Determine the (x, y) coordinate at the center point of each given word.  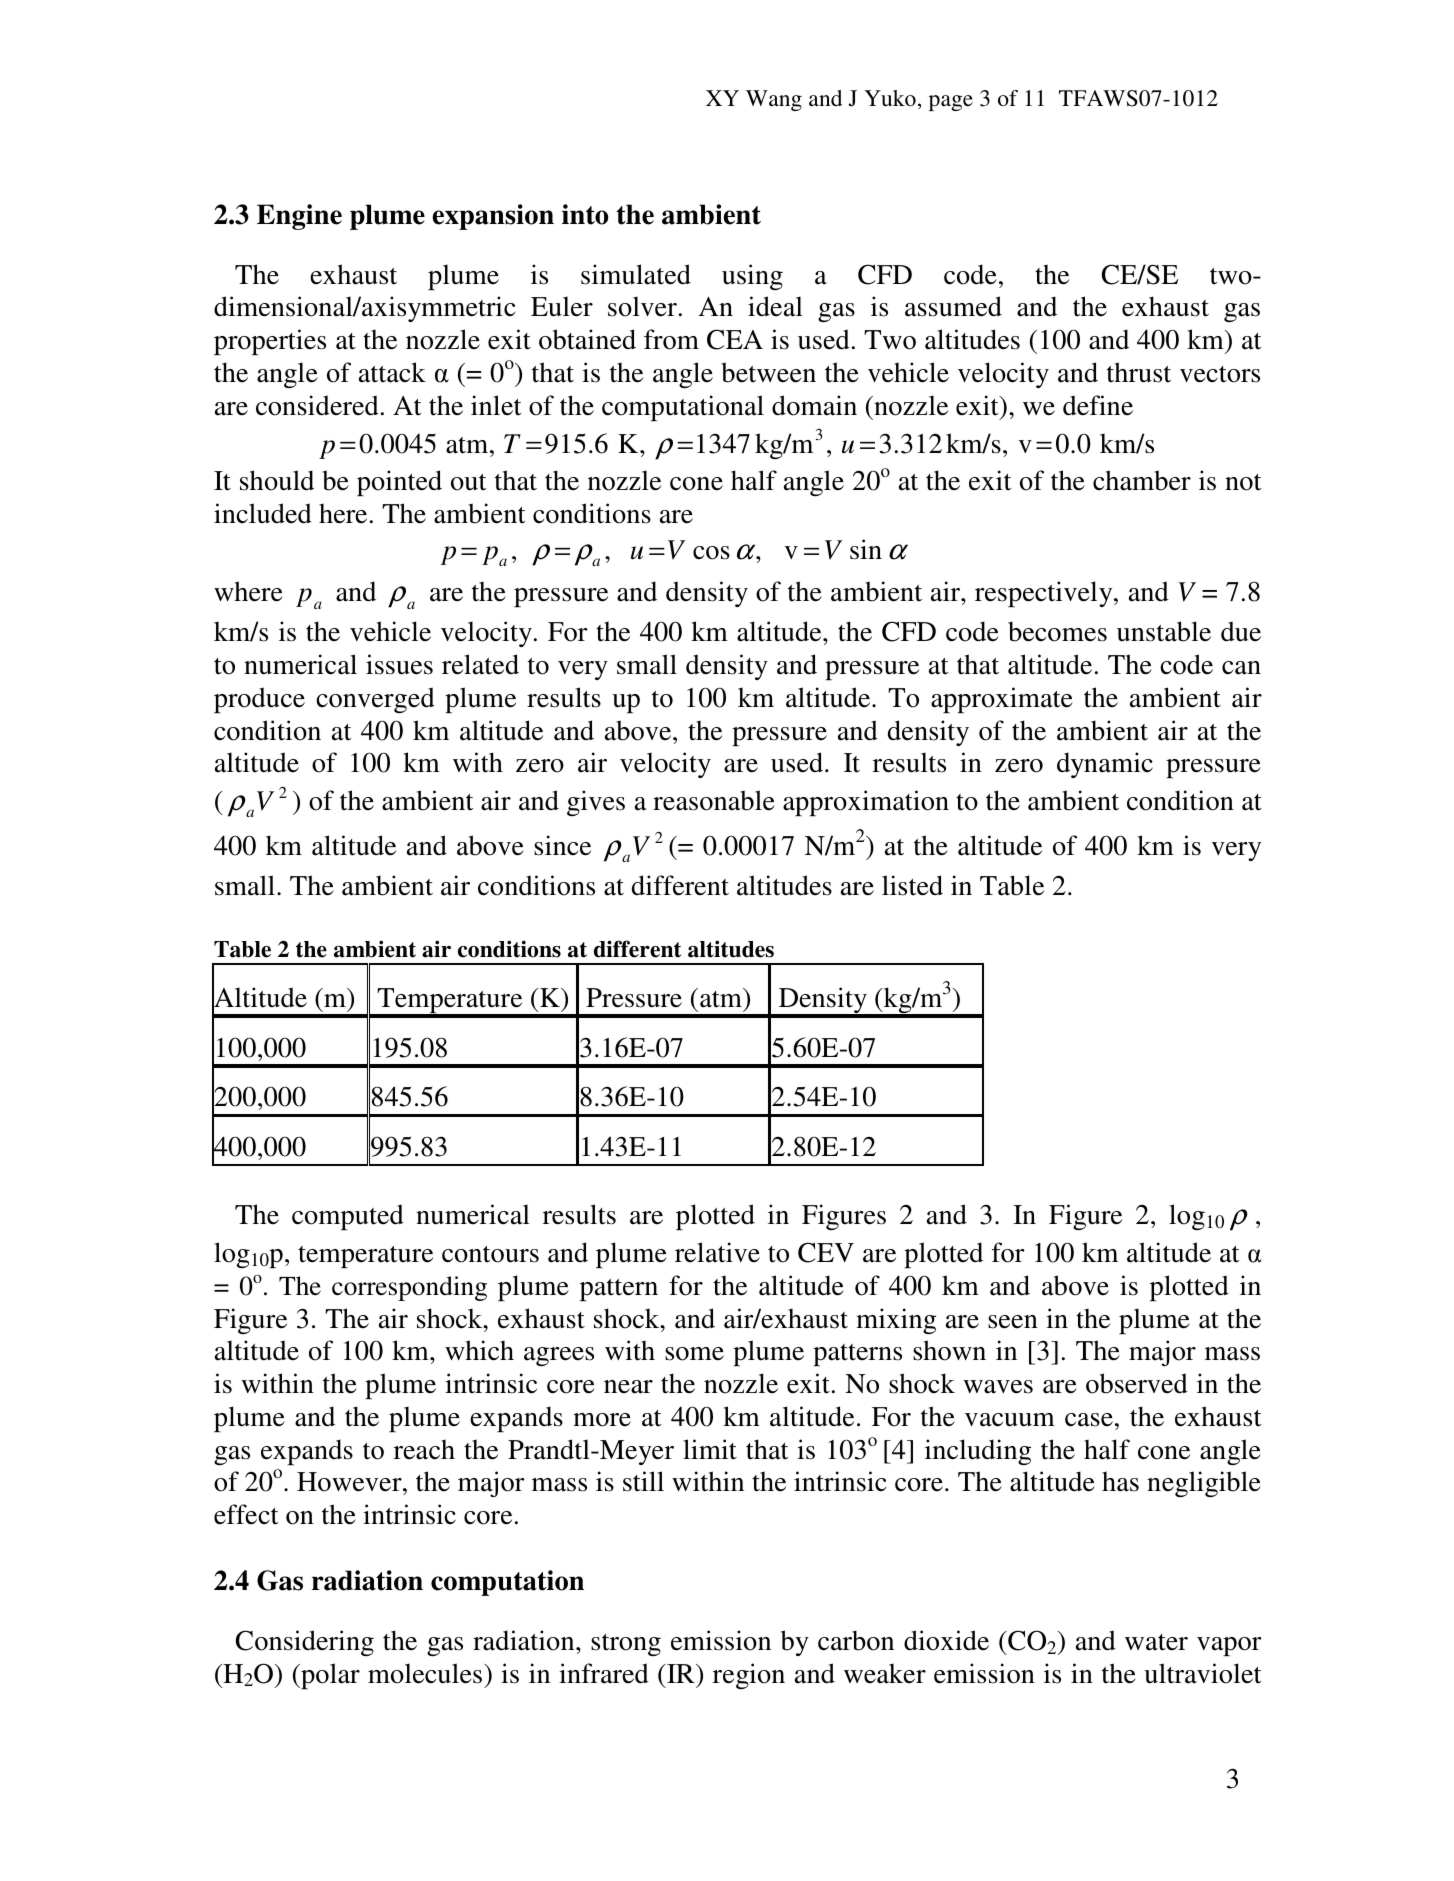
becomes (1057, 631)
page (951, 103)
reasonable (714, 800)
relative (717, 1252)
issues (399, 664)
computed (348, 1217)
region (749, 1676)
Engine (299, 217)
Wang (774, 100)
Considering (305, 1643)
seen (1013, 1322)
